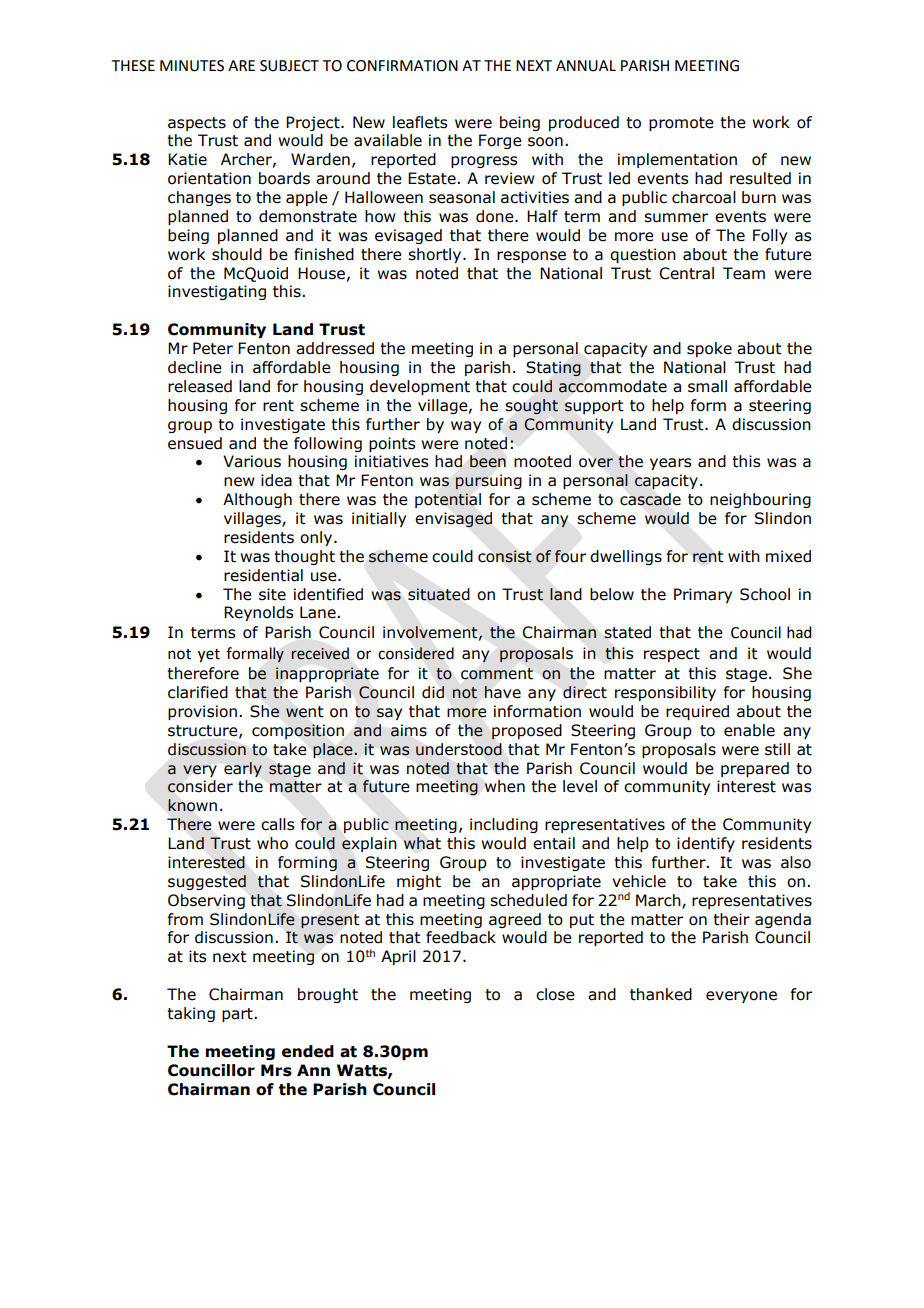  I want to click on pursuing, so click(488, 482).
